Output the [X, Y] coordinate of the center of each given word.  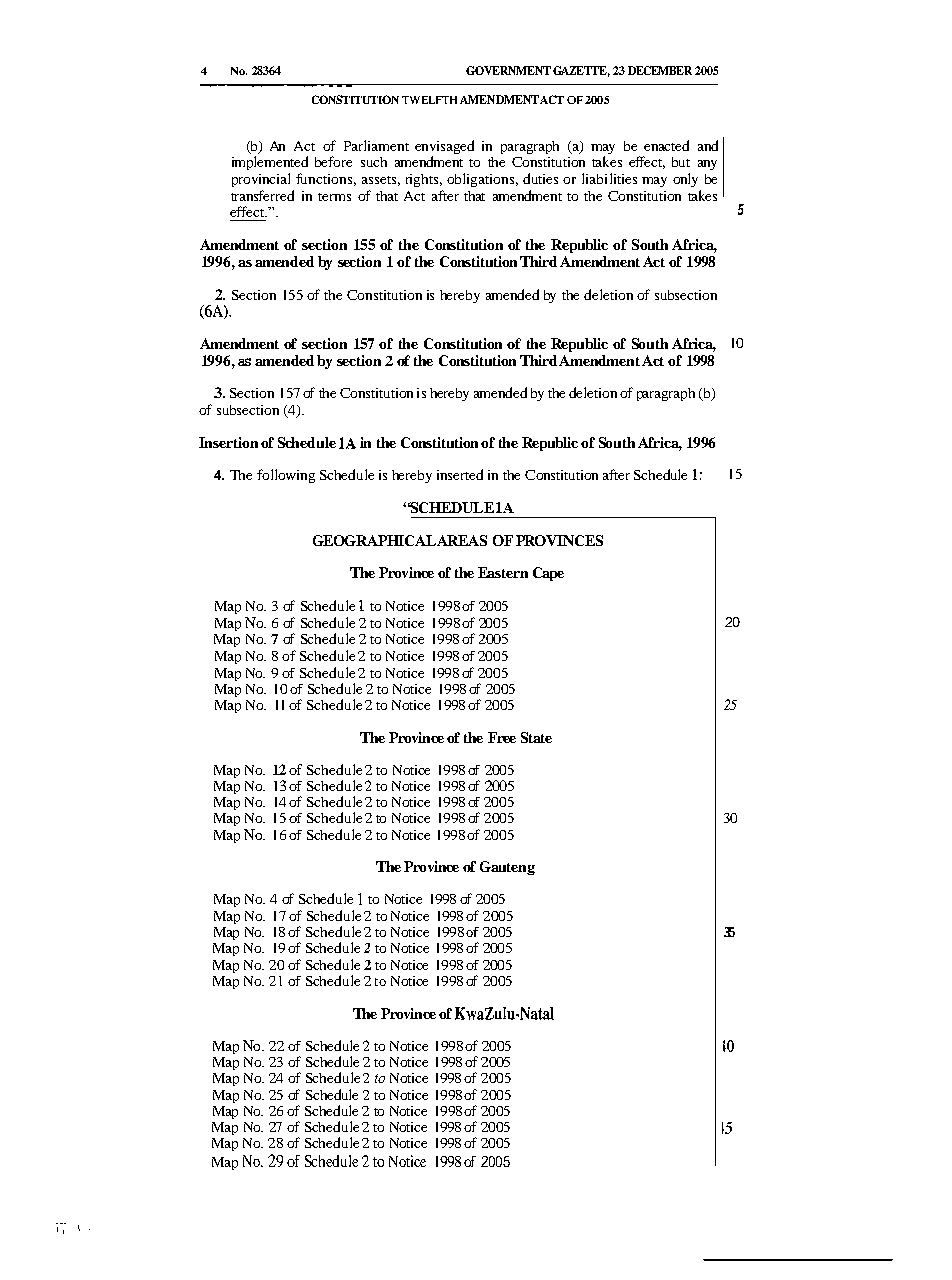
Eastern [503, 572]
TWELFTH [429, 100]
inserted [460, 474]
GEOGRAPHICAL [374, 540]
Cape [548, 574]
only [685, 180]
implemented [270, 163]
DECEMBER [660, 70]
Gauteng [507, 868]
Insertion [228, 442]
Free [502, 737]
